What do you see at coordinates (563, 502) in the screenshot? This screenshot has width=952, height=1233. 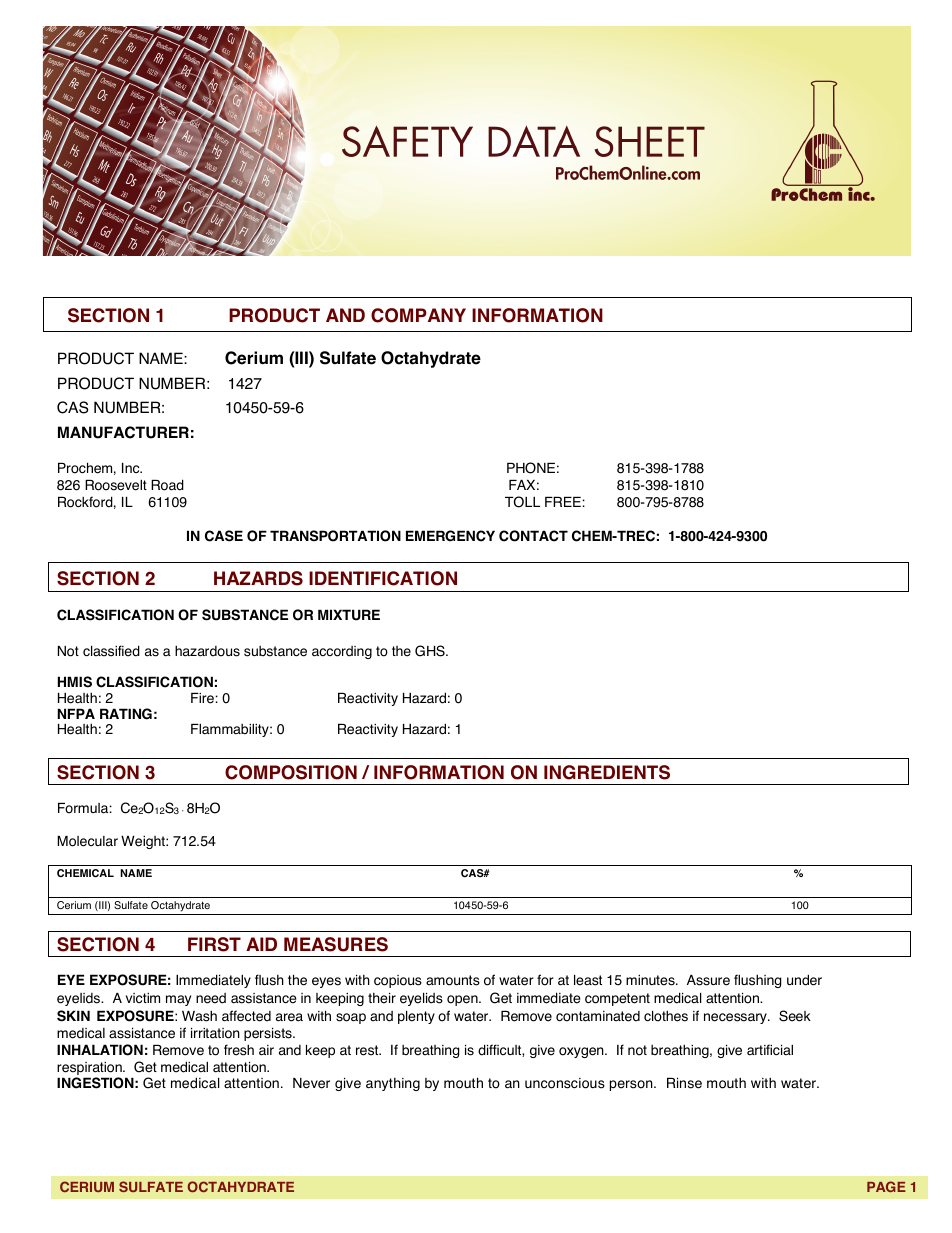 I see `FREE` at bounding box center [563, 502].
